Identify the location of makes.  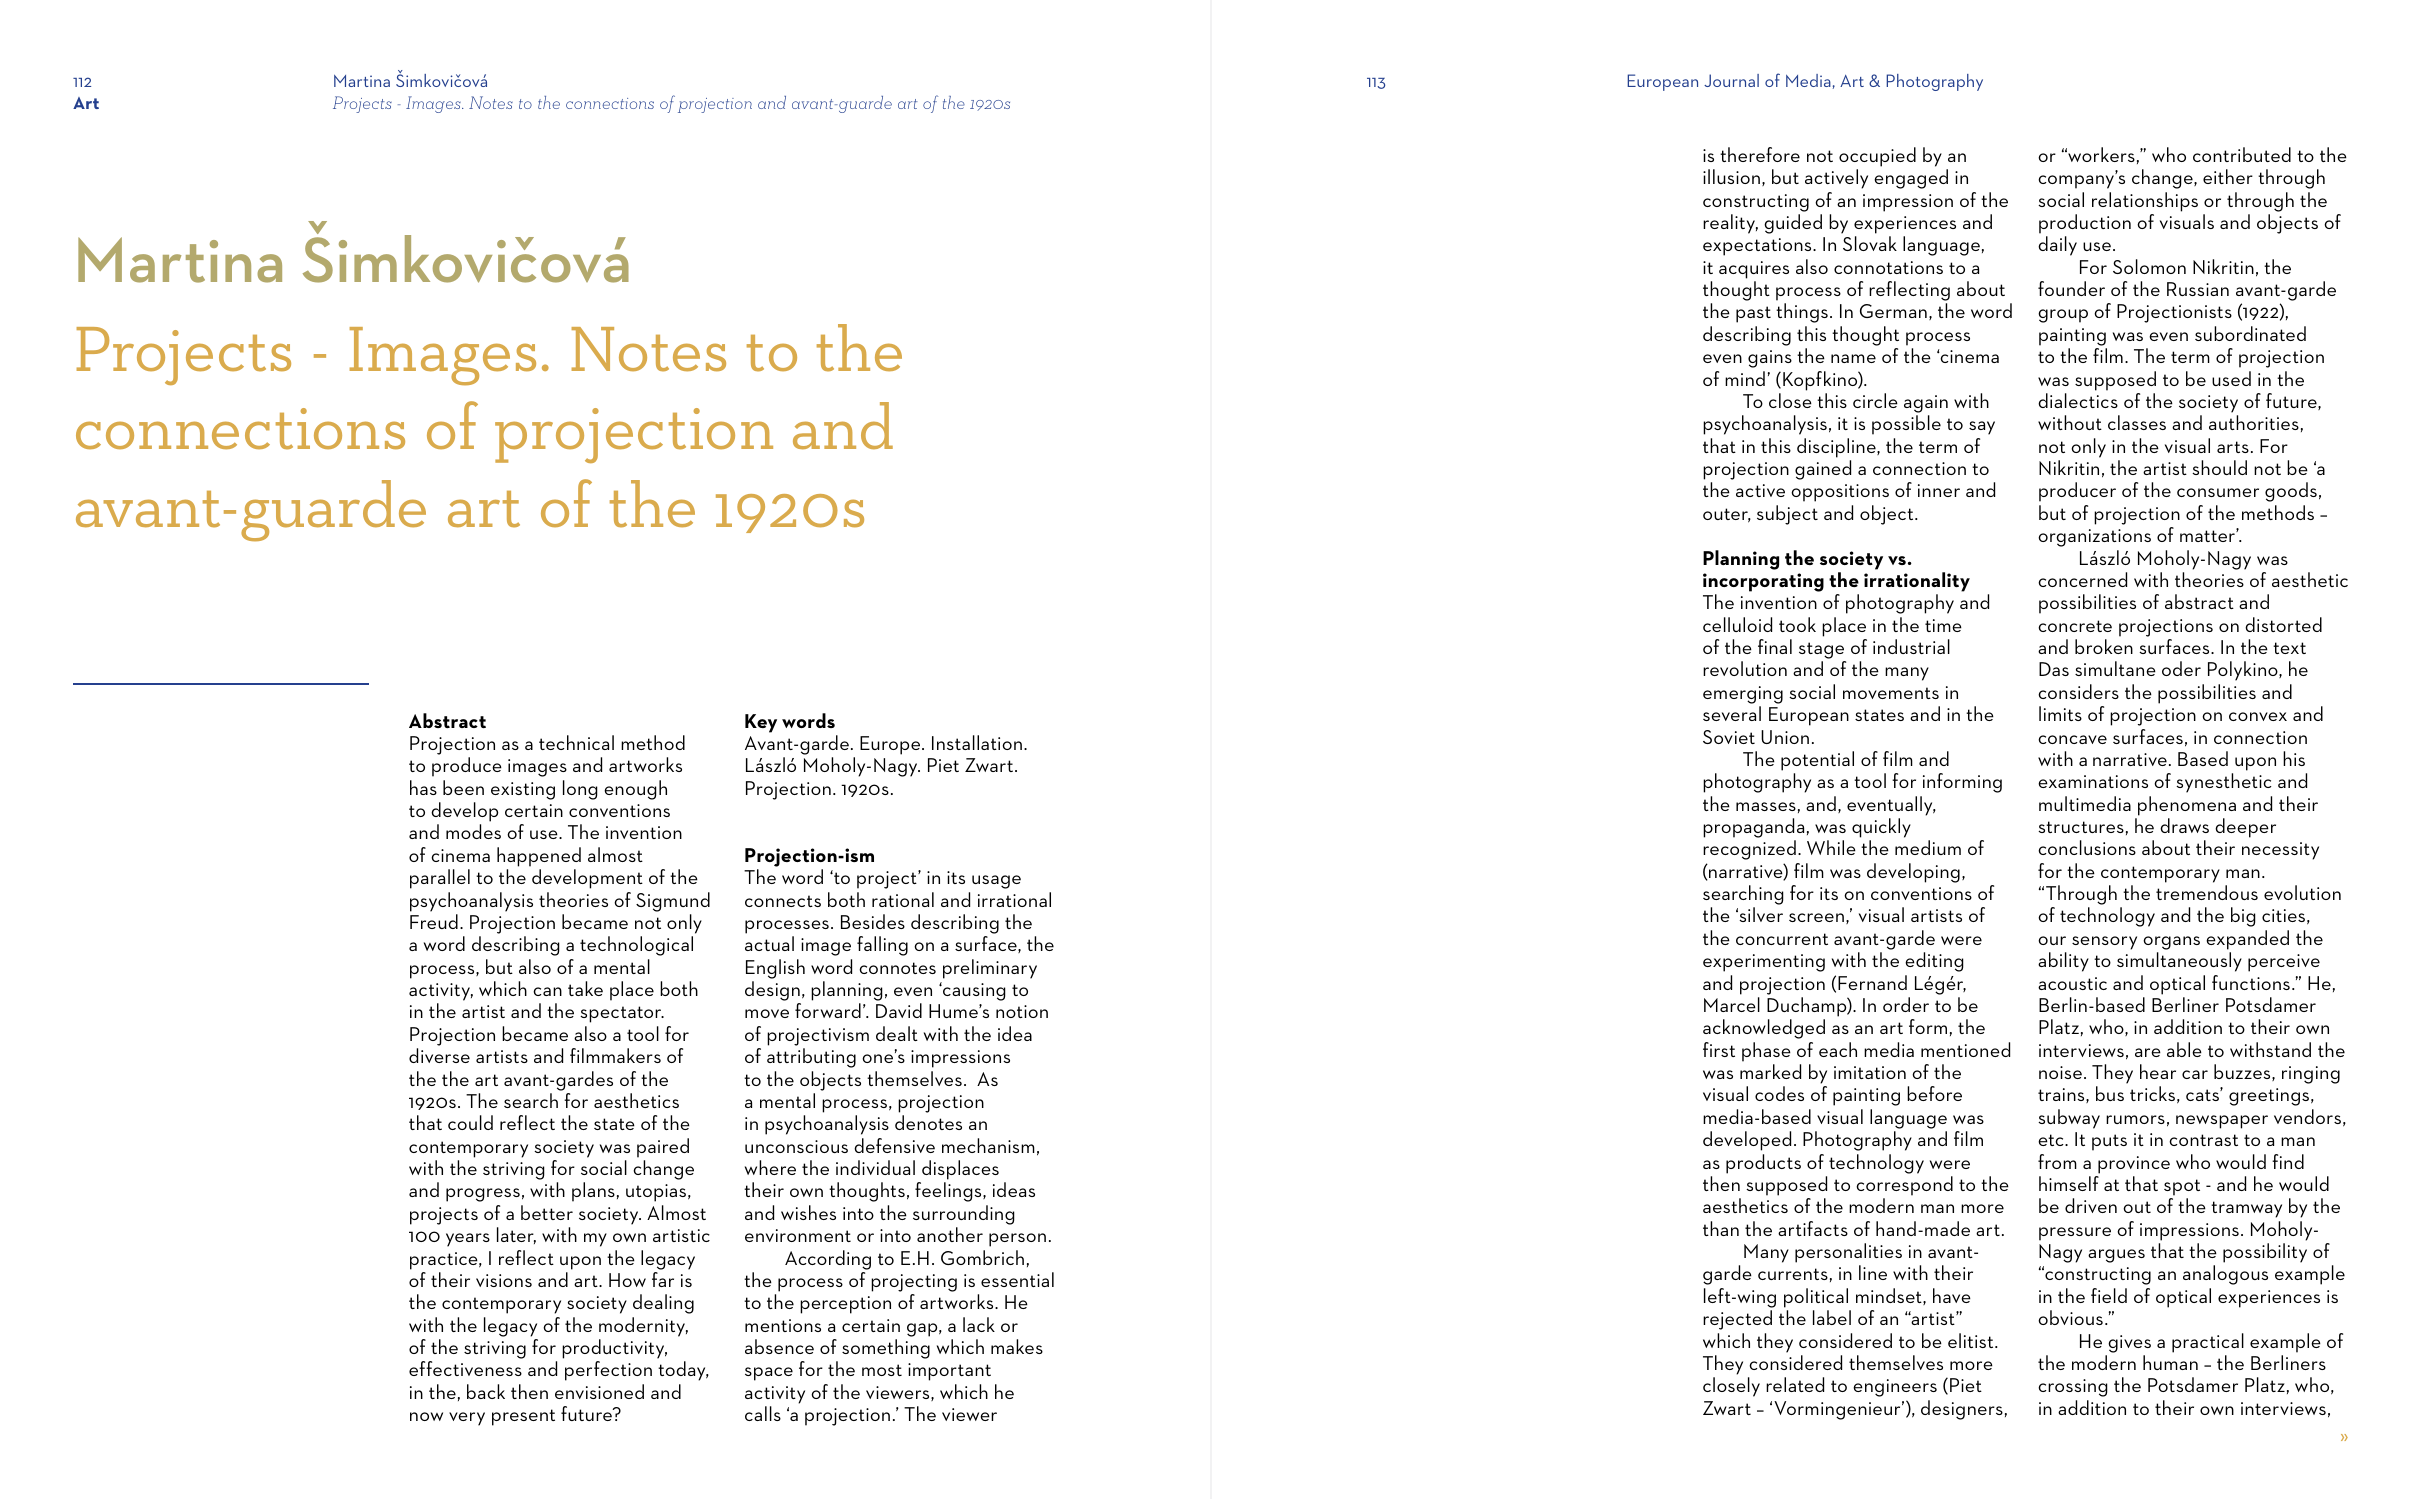
(1017, 1346).
